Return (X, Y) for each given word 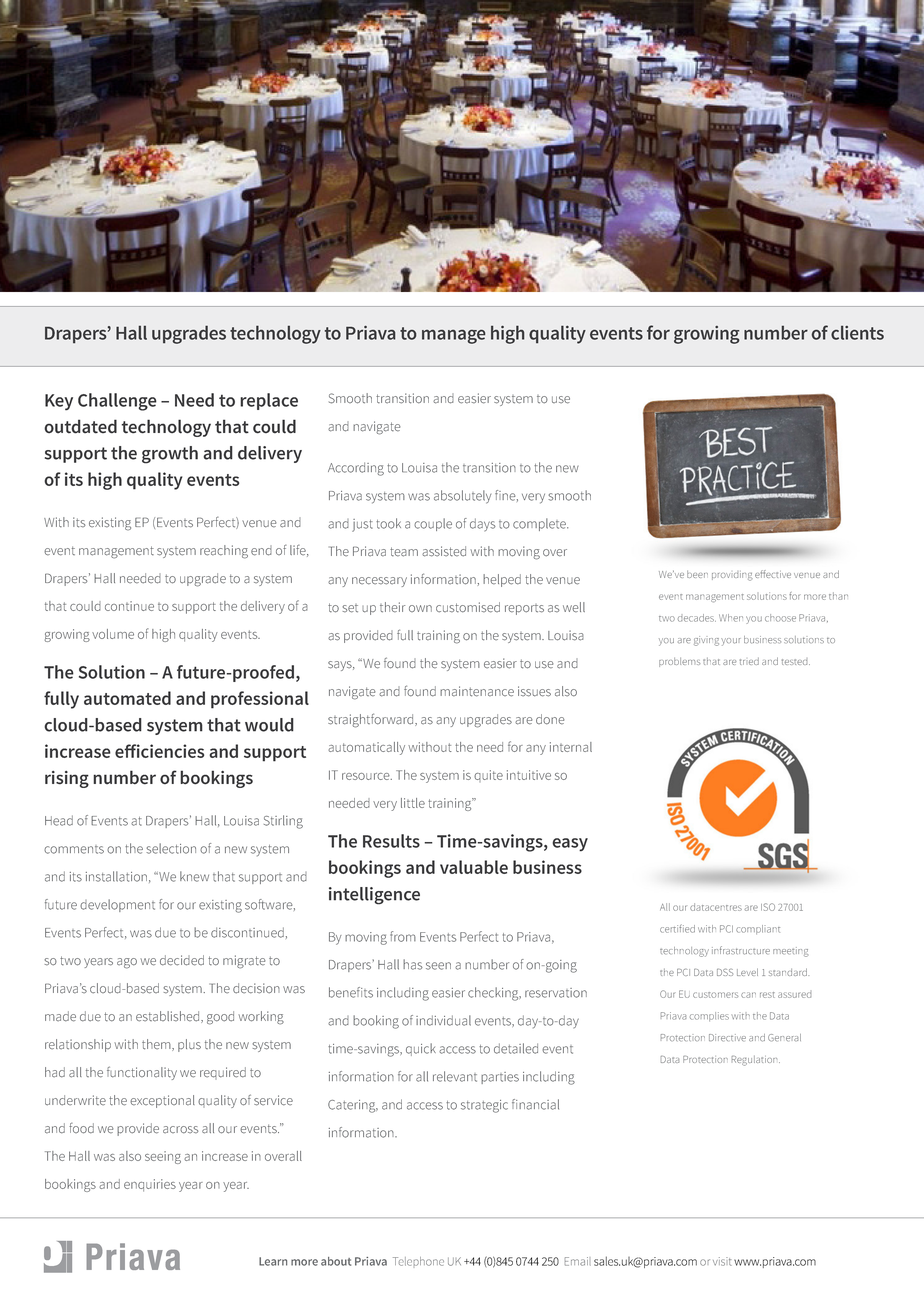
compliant (758, 929)
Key (59, 402)
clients (857, 333)
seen (438, 966)
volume (113, 634)
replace (269, 401)
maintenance (477, 691)
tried (749, 661)
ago (127, 963)
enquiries (150, 1185)
